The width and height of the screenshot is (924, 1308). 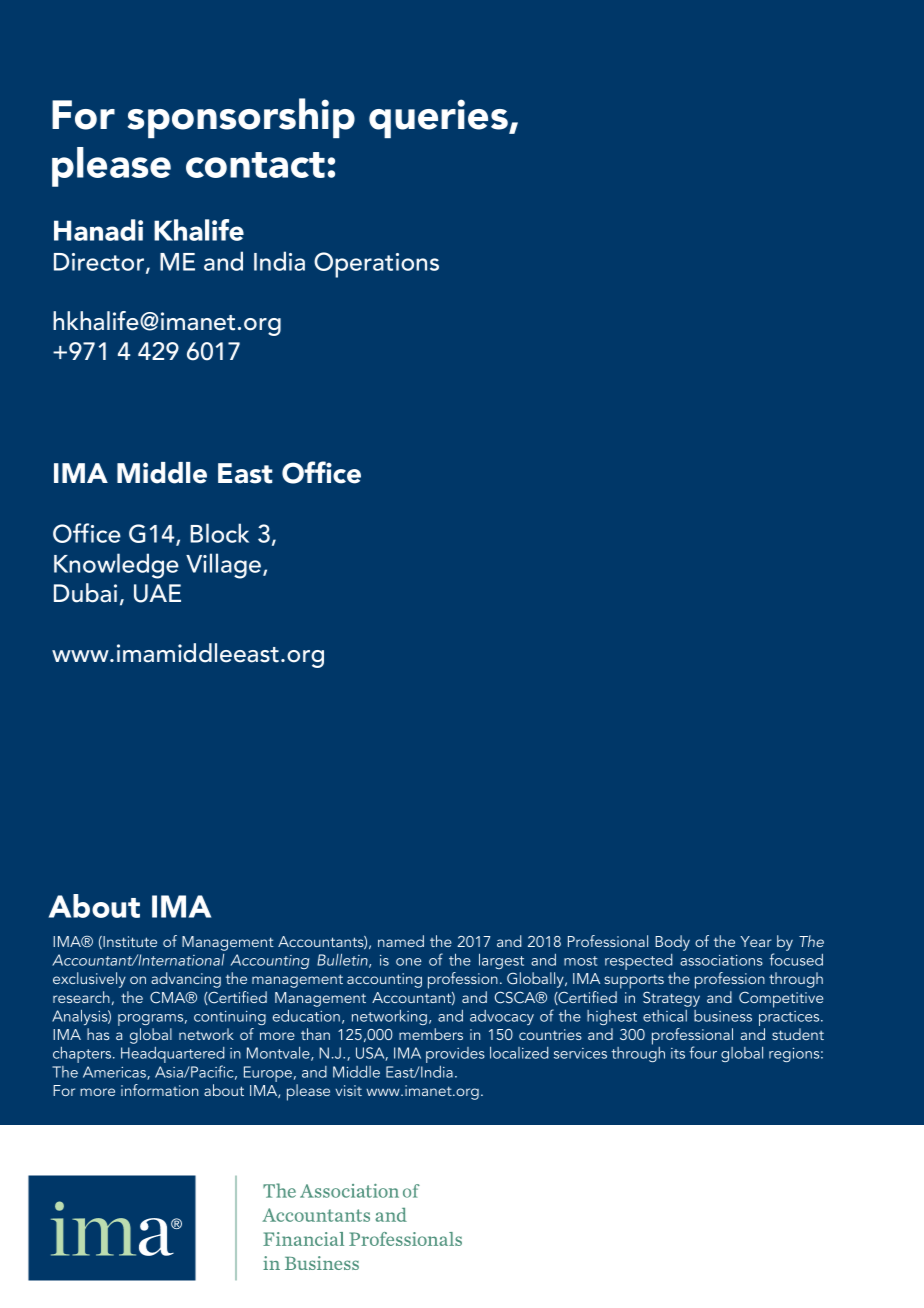 What do you see at coordinates (157, 593) in the screenshot?
I see `UAE` at bounding box center [157, 593].
